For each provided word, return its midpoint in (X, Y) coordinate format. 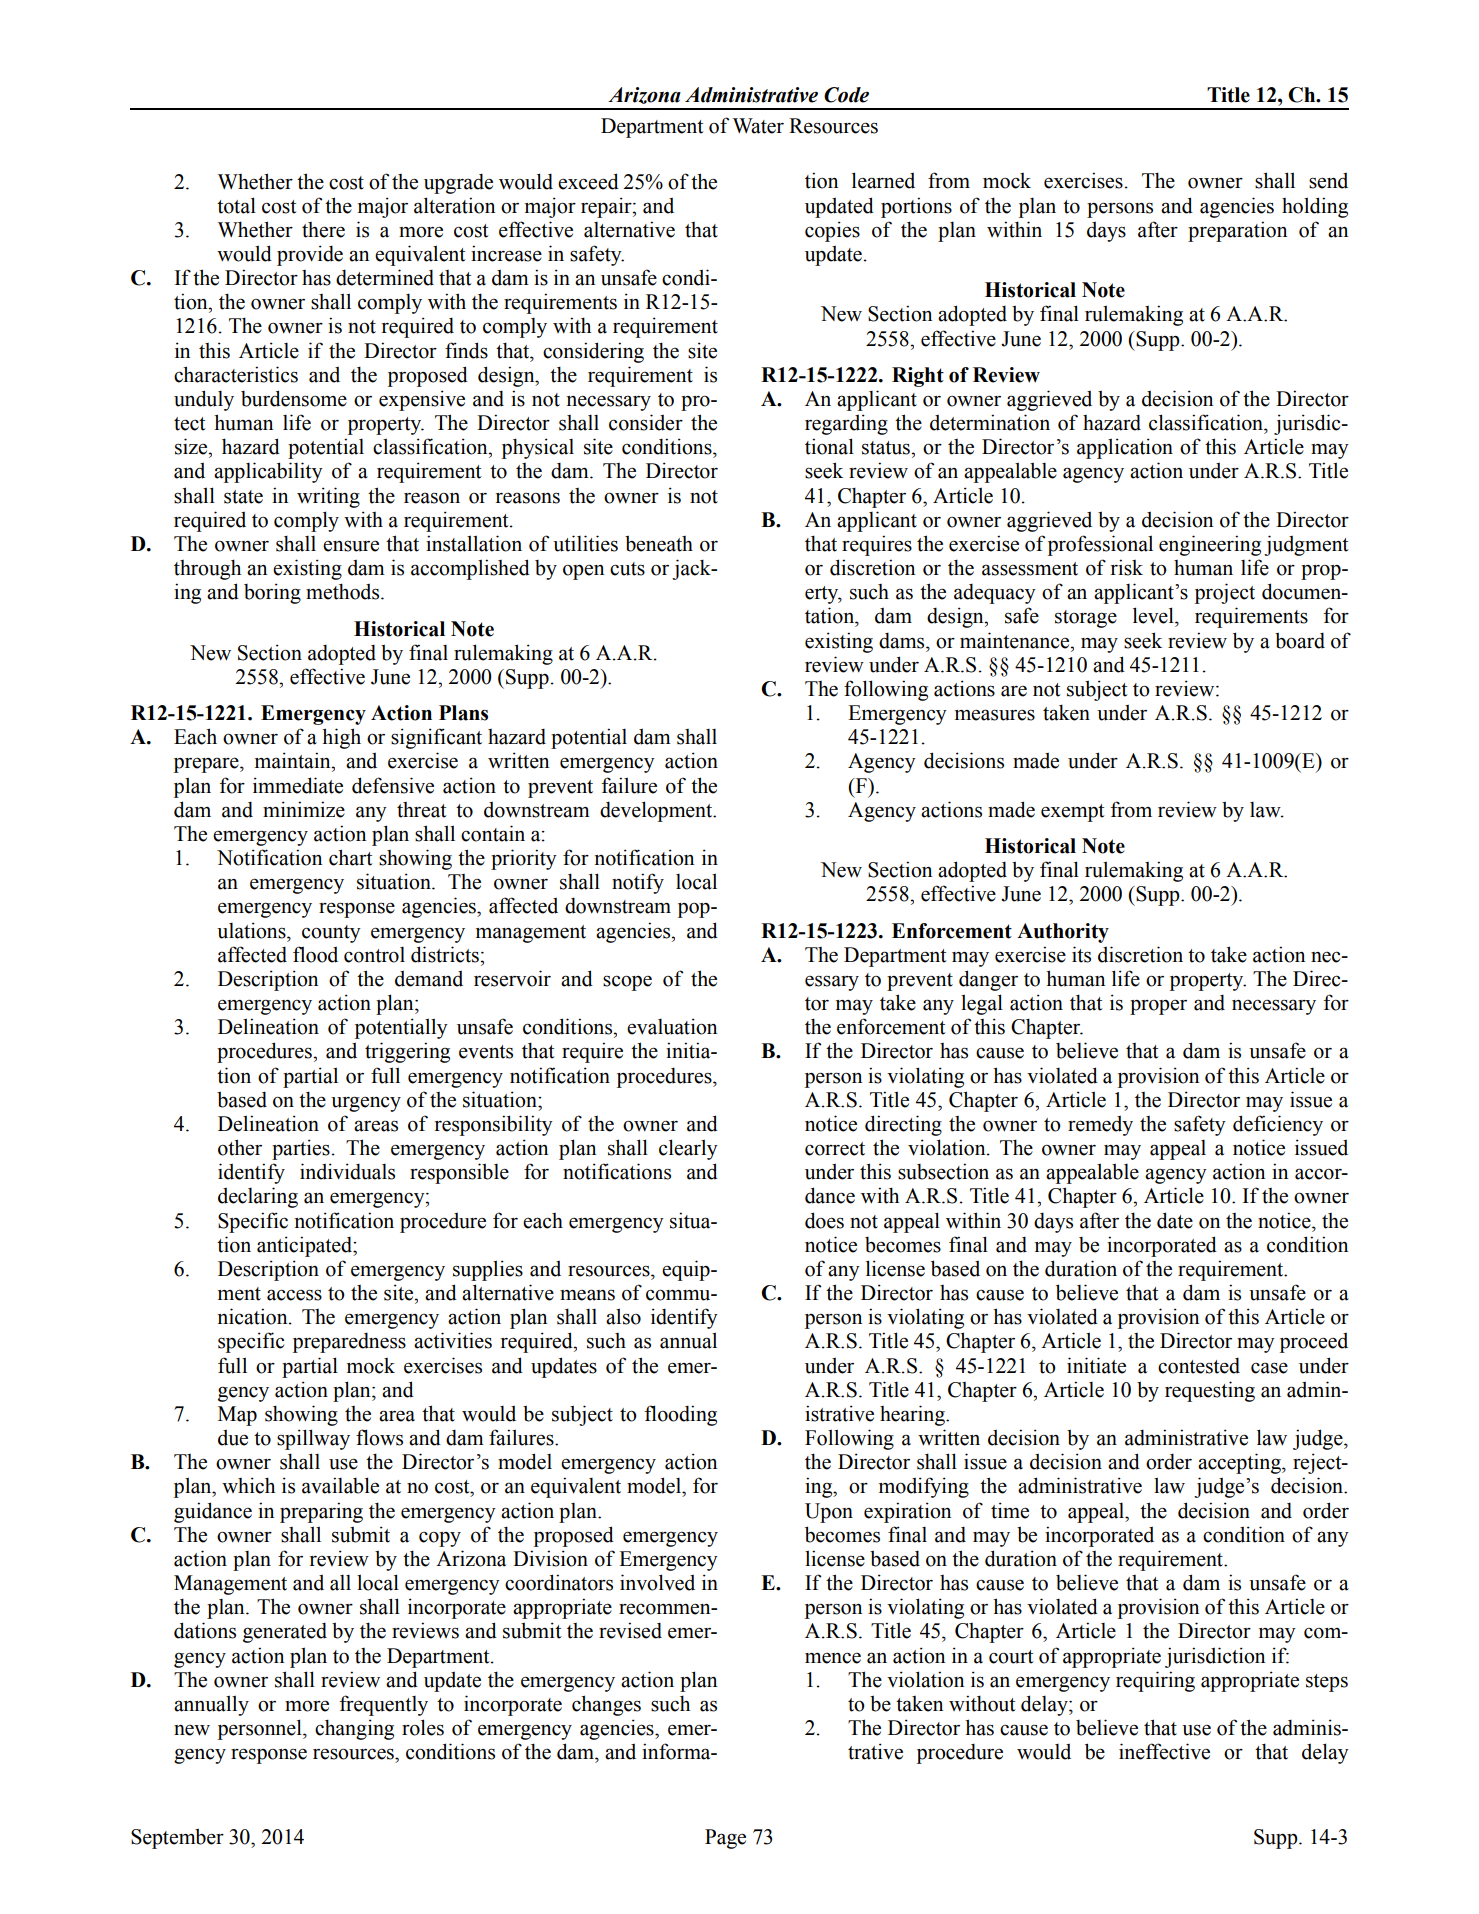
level (1154, 615)
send (1328, 180)
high (341, 738)
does (824, 1220)
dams (903, 641)
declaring (258, 1197)
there (323, 230)
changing (354, 1729)
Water (758, 126)
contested (1199, 1366)
